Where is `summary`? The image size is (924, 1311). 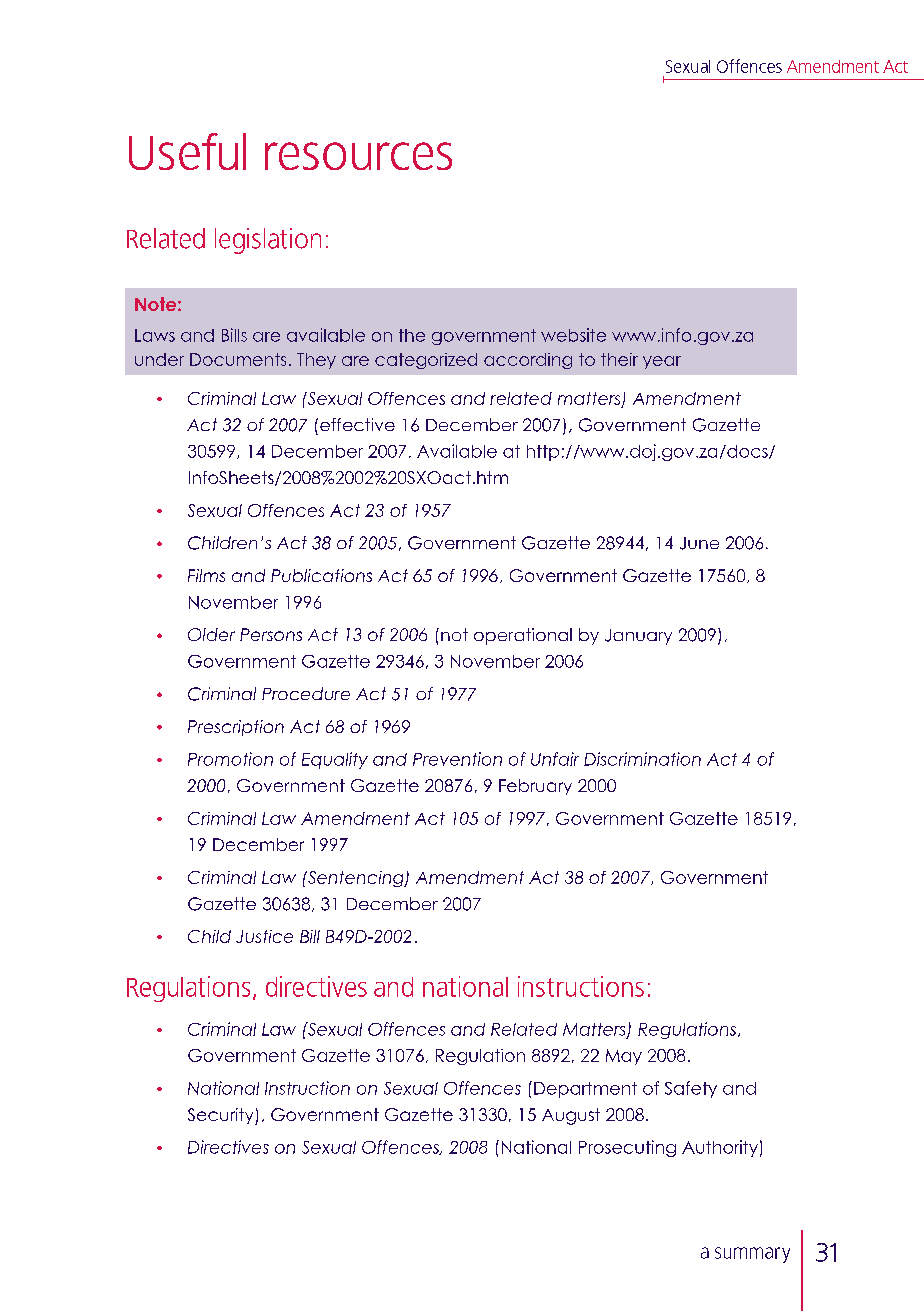
summary is located at coordinates (752, 1255).
